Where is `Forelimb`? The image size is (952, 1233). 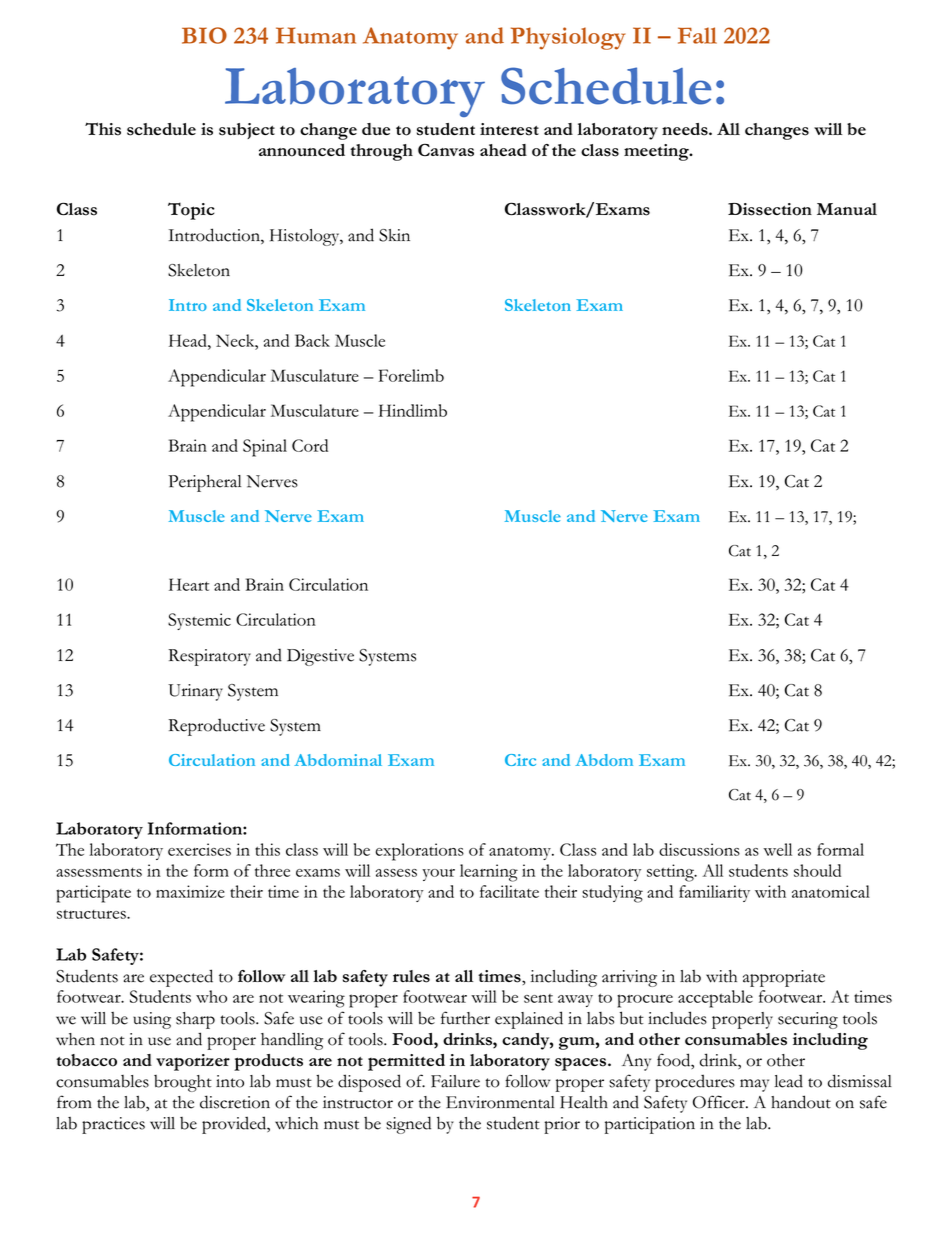 Forelimb is located at coordinates (411, 375).
